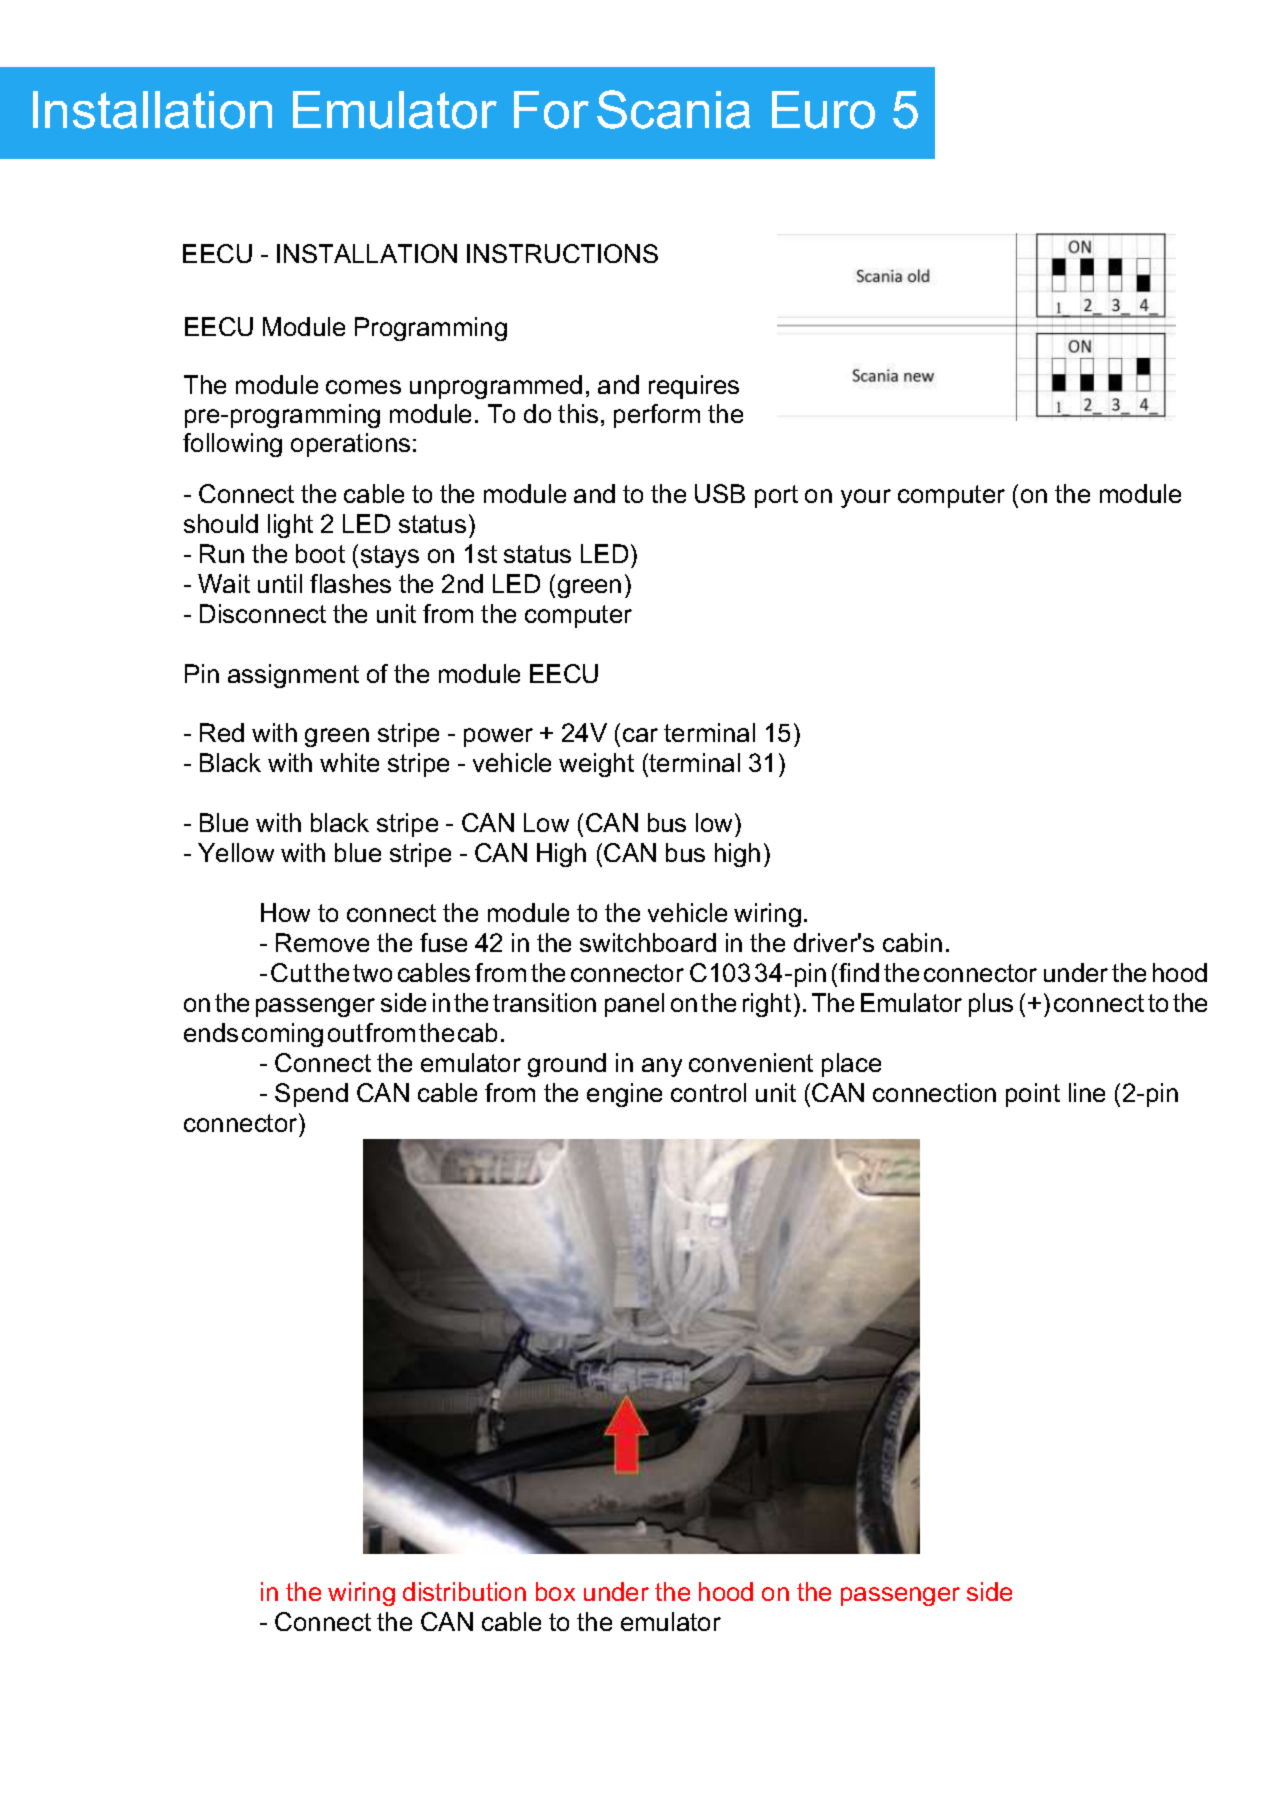  What do you see at coordinates (464, 1591) in the screenshot?
I see `distribution` at bounding box center [464, 1591].
